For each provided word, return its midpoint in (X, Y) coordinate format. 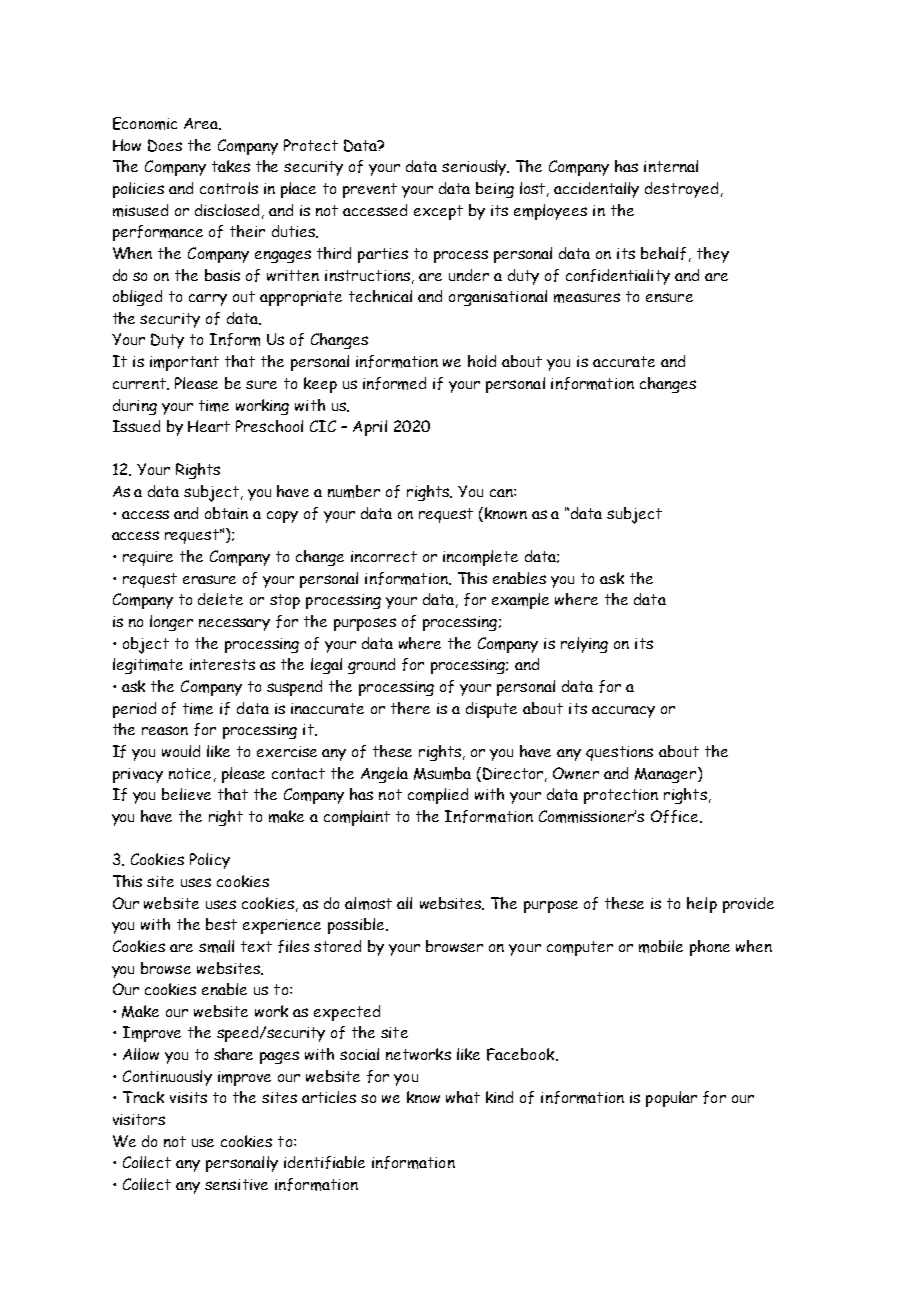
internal (671, 166)
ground (371, 666)
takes (231, 166)
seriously (475, 168)
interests (222, 664)
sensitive (236, 1184)
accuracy (623, 712)
